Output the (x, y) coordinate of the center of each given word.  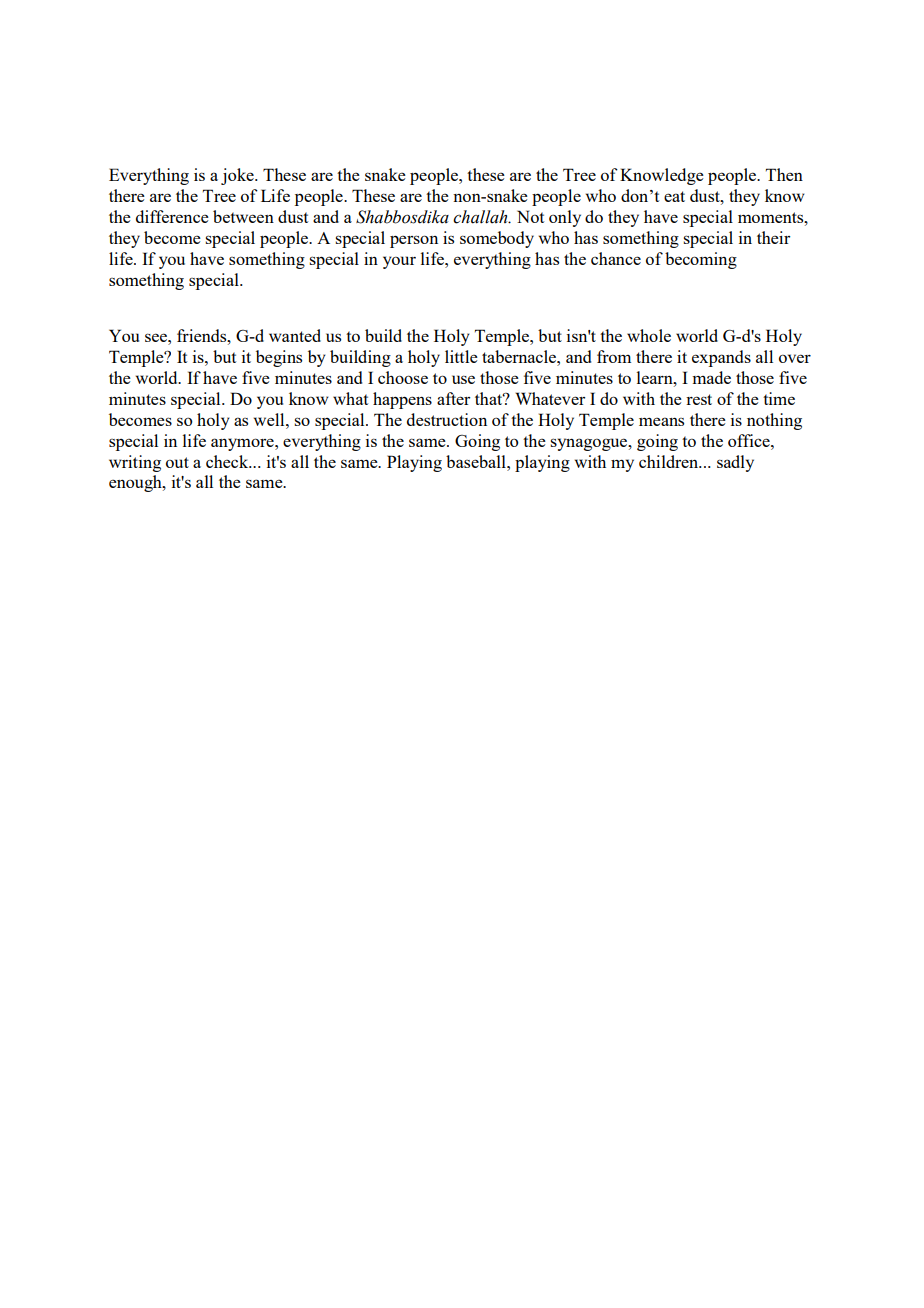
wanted (295, 335)
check (228, 461)
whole (649, 335)
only (565, 218)
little (461, 356)
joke (238, 176)
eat (674, 196)
